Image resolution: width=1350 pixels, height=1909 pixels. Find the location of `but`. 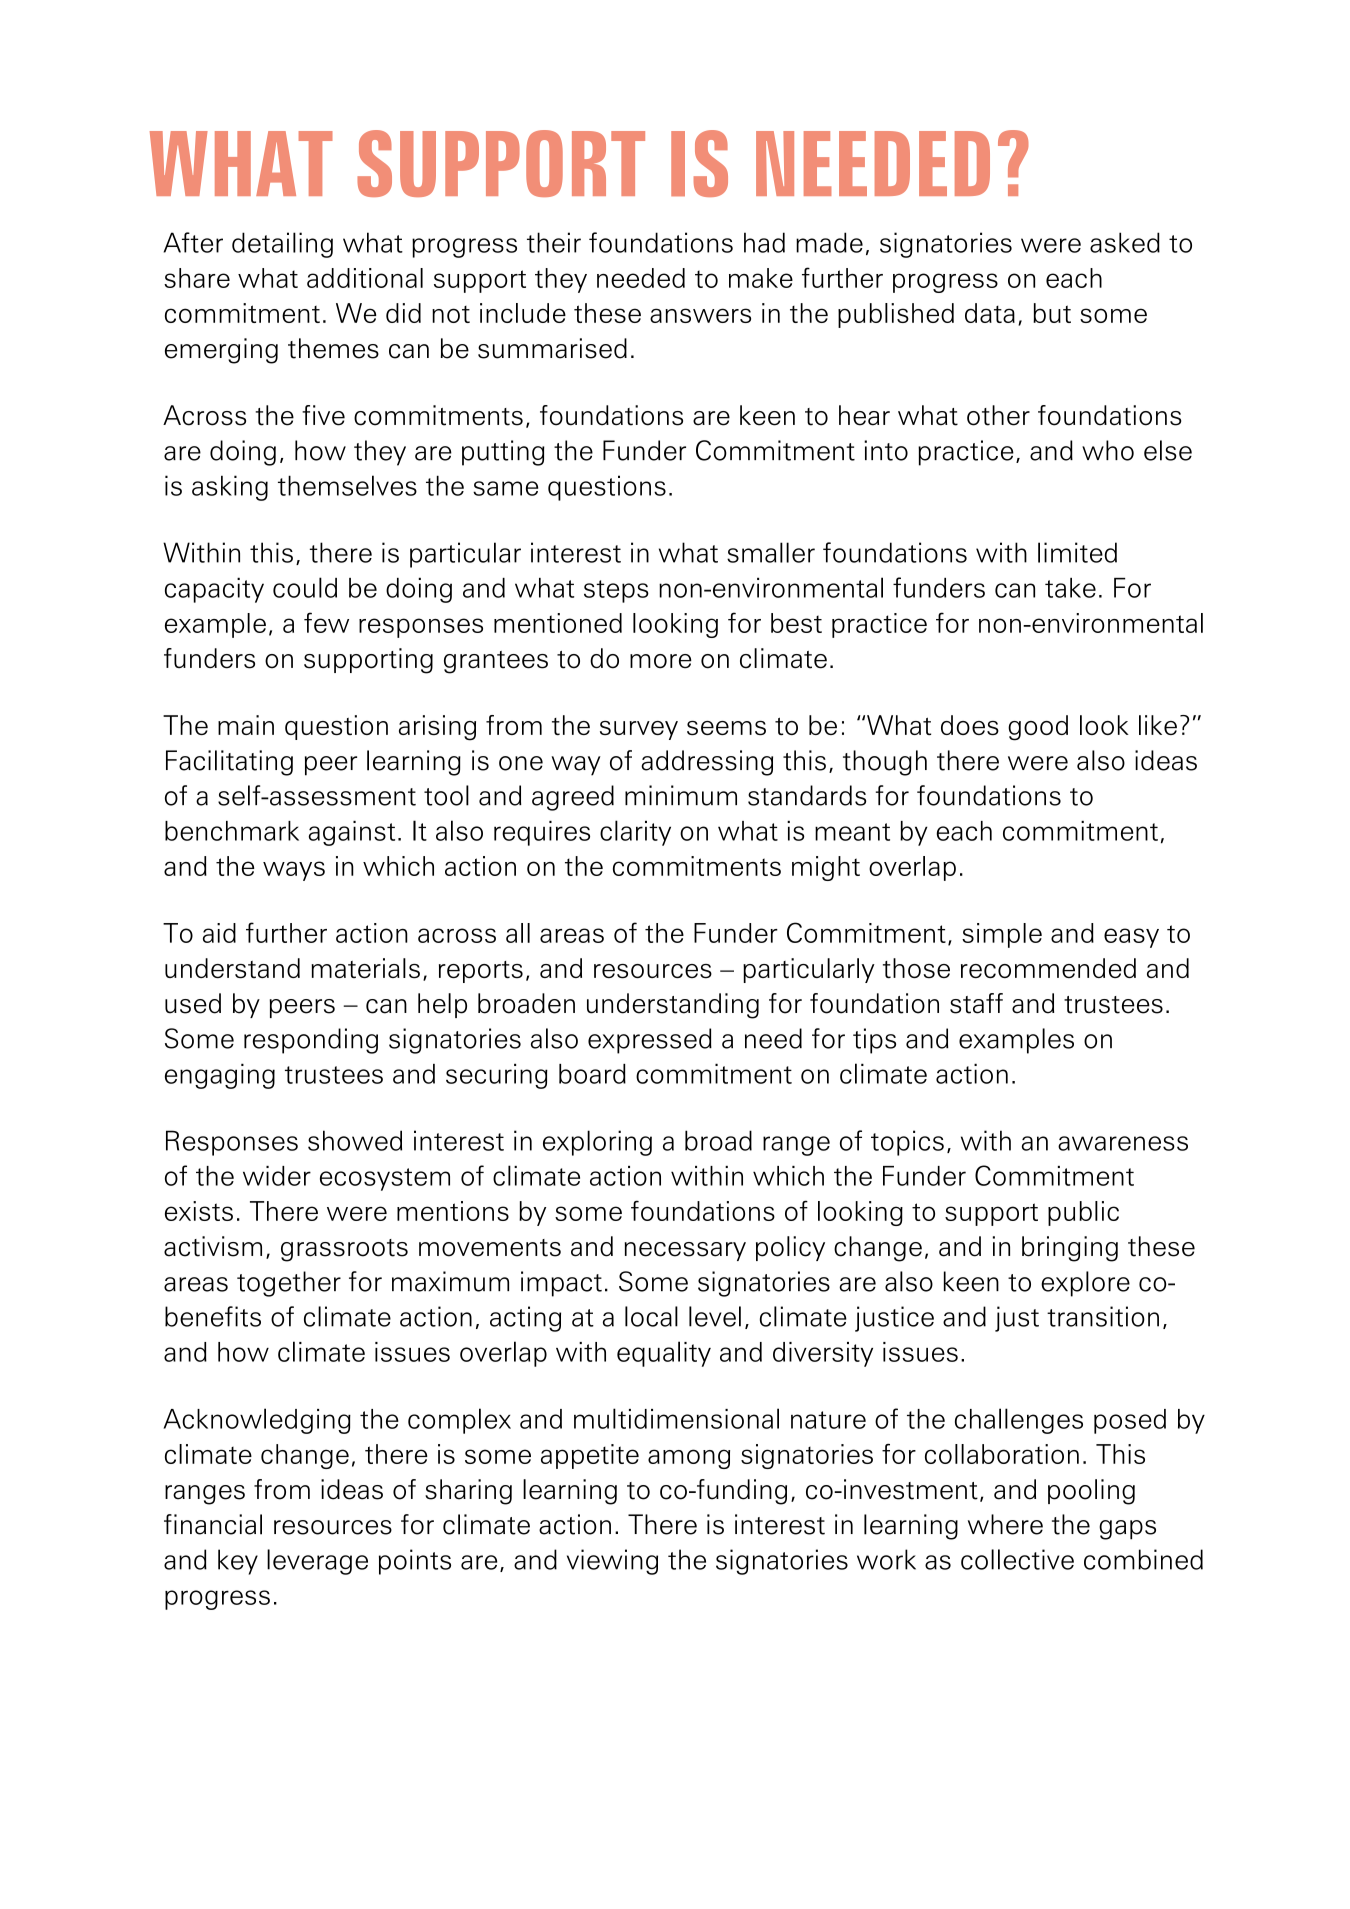

but is located at coordinates (1052, 313).
